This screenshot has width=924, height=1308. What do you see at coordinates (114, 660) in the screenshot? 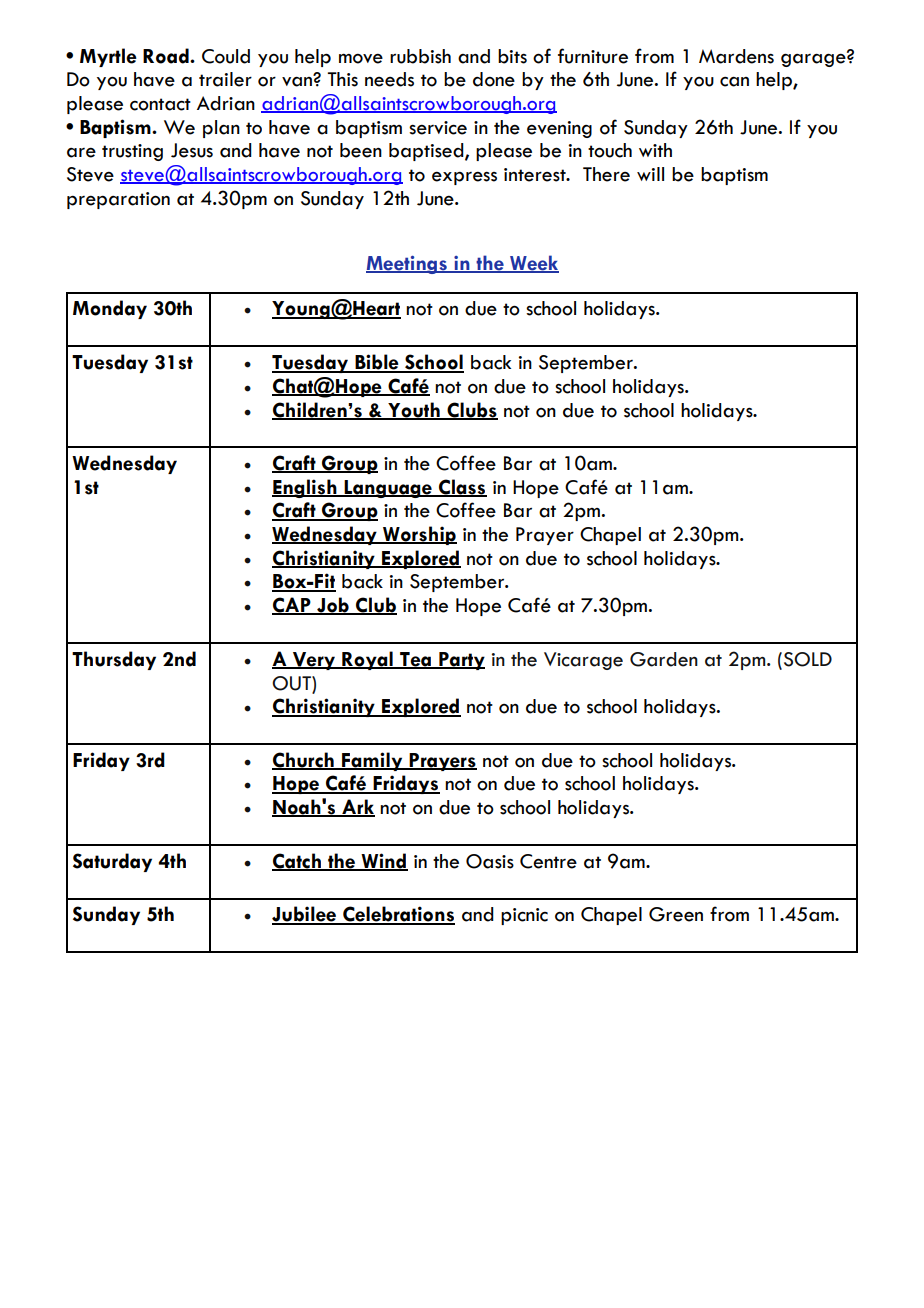
I see `Thursday` at bounding box center [114, 660].
